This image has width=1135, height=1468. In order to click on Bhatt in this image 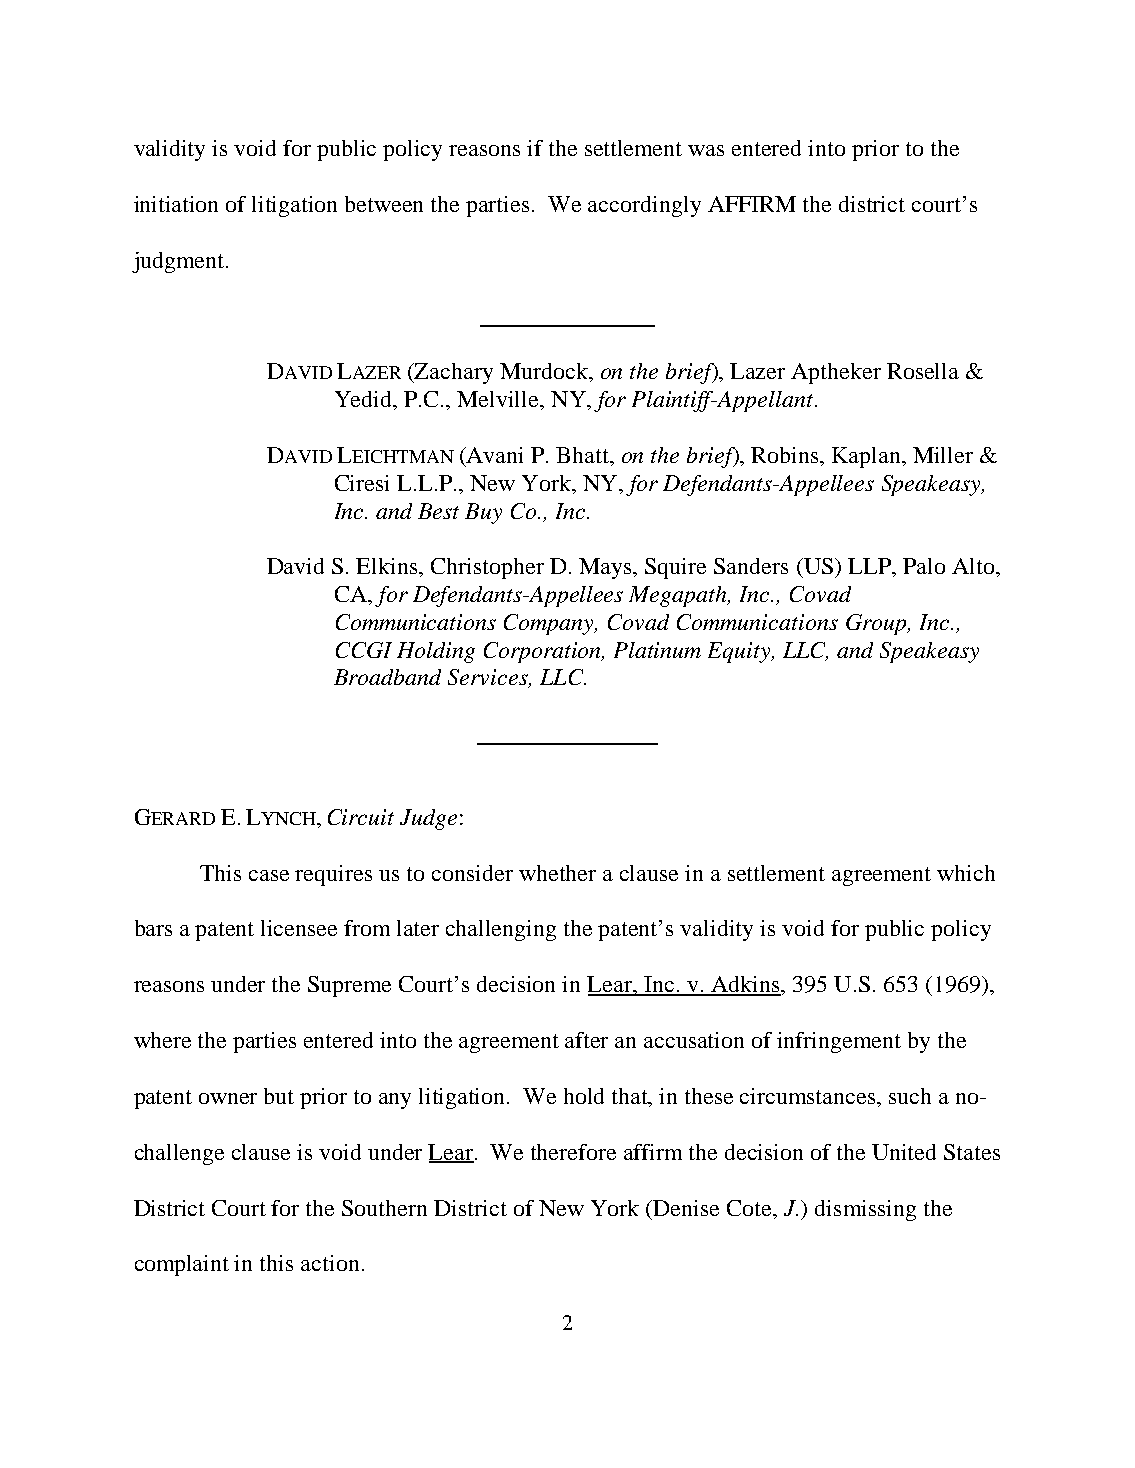, I will do `click(583, 455)`.
